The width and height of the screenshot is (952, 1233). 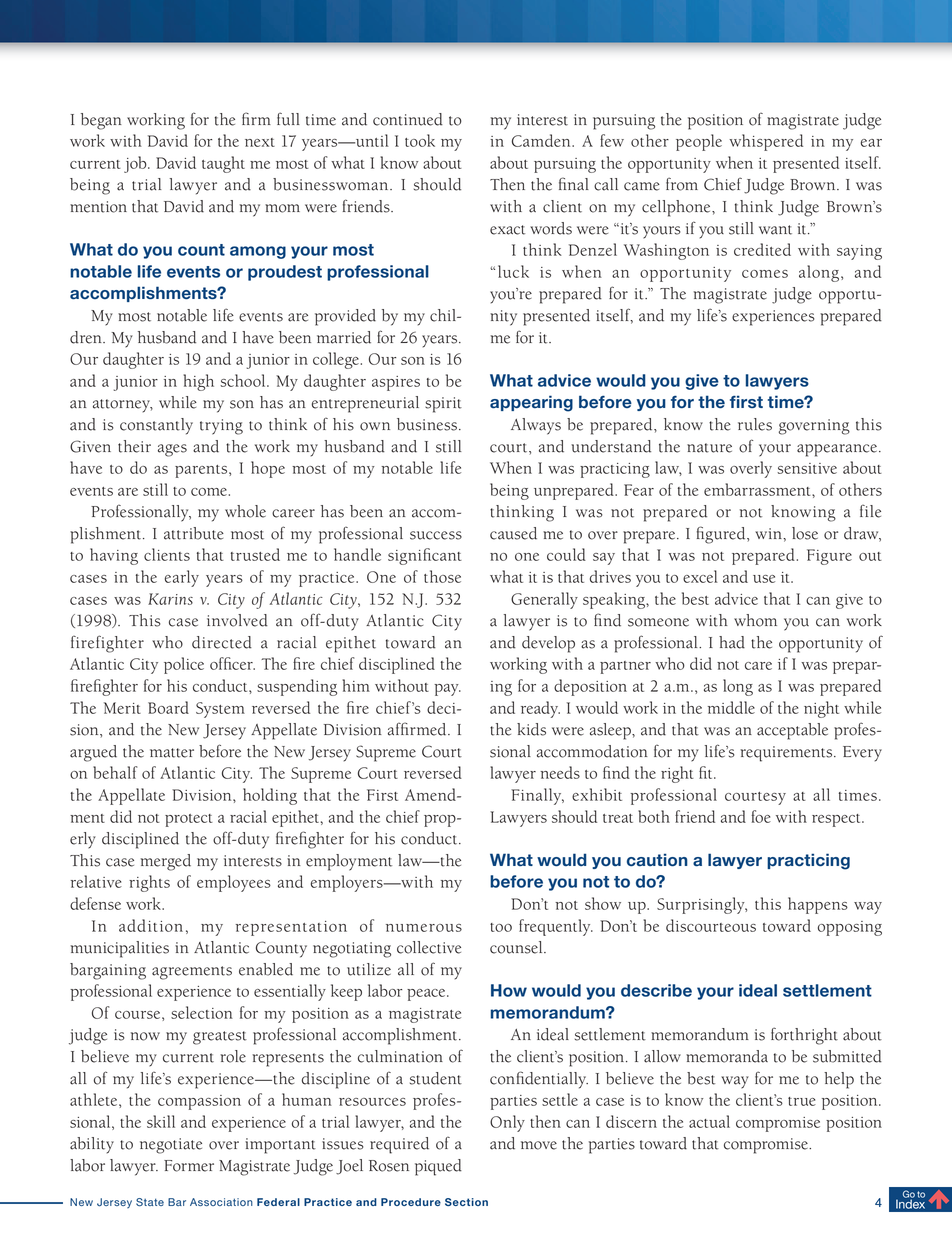 What do you see at coordinates (513, 533) in the screenshot?
I see `caused` at bounding box center [513, 533].
